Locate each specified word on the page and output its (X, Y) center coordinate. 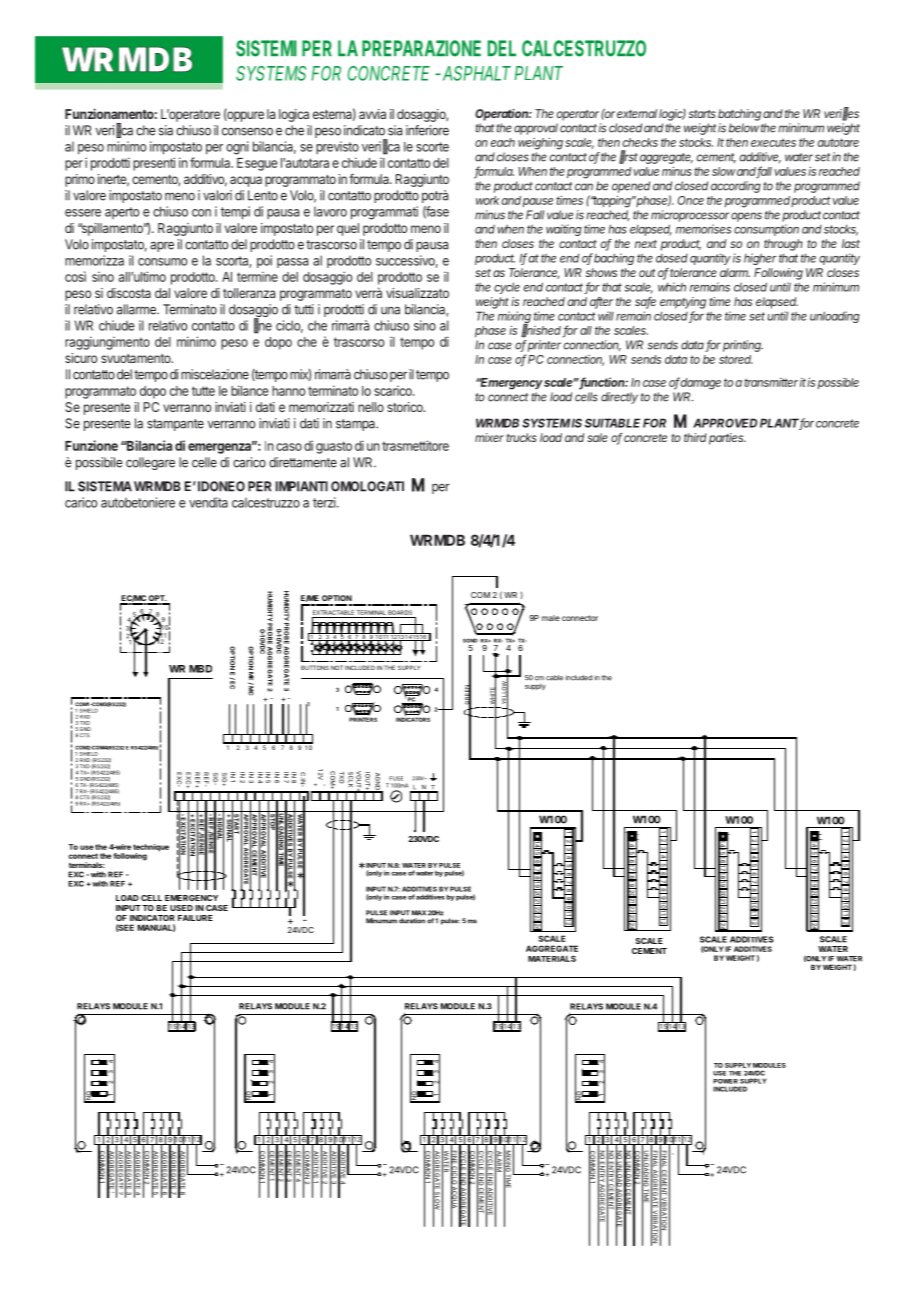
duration (412, 921)
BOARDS (400, 612)
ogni (237, 148)
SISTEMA (105, 486)
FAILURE (195, 918)
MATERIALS (552, 958)
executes (773, 142)
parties (727, 439)
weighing (540, 144)
